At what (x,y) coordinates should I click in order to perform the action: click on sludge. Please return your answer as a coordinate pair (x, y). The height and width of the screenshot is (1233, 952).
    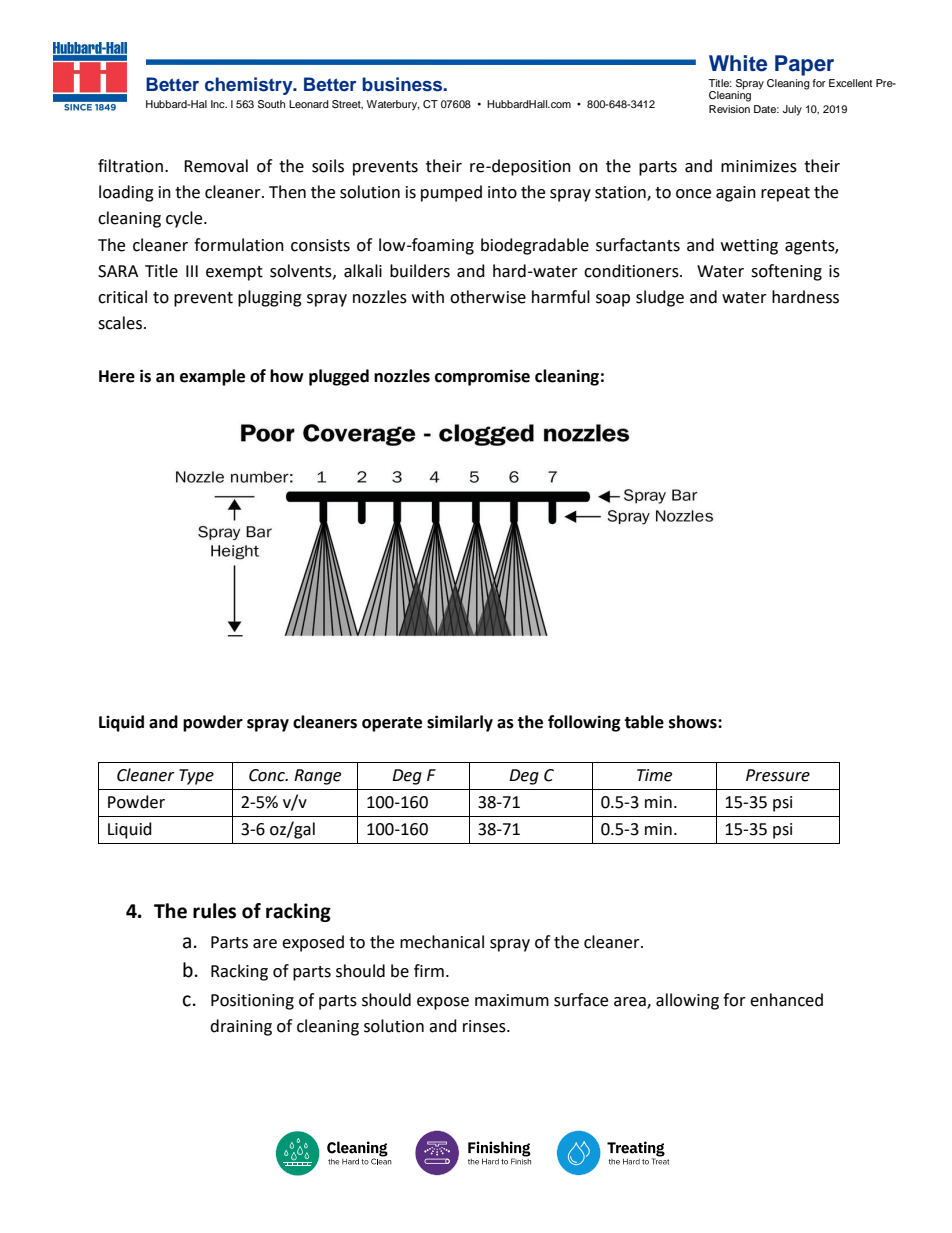
    Looking at the image, I should click on (660, 298).
